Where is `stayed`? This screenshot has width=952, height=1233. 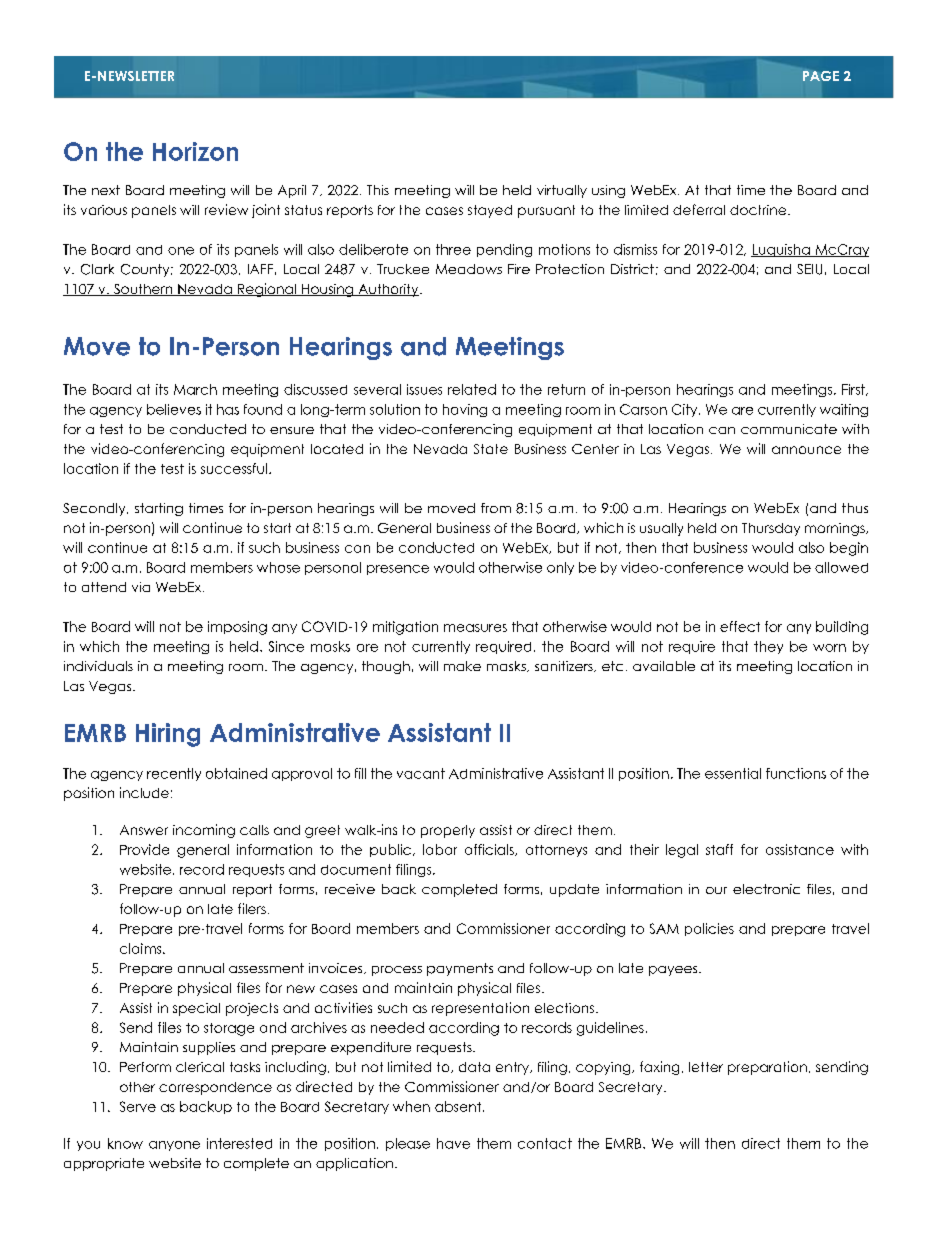
stayed is located at coordinates (490, 211).
